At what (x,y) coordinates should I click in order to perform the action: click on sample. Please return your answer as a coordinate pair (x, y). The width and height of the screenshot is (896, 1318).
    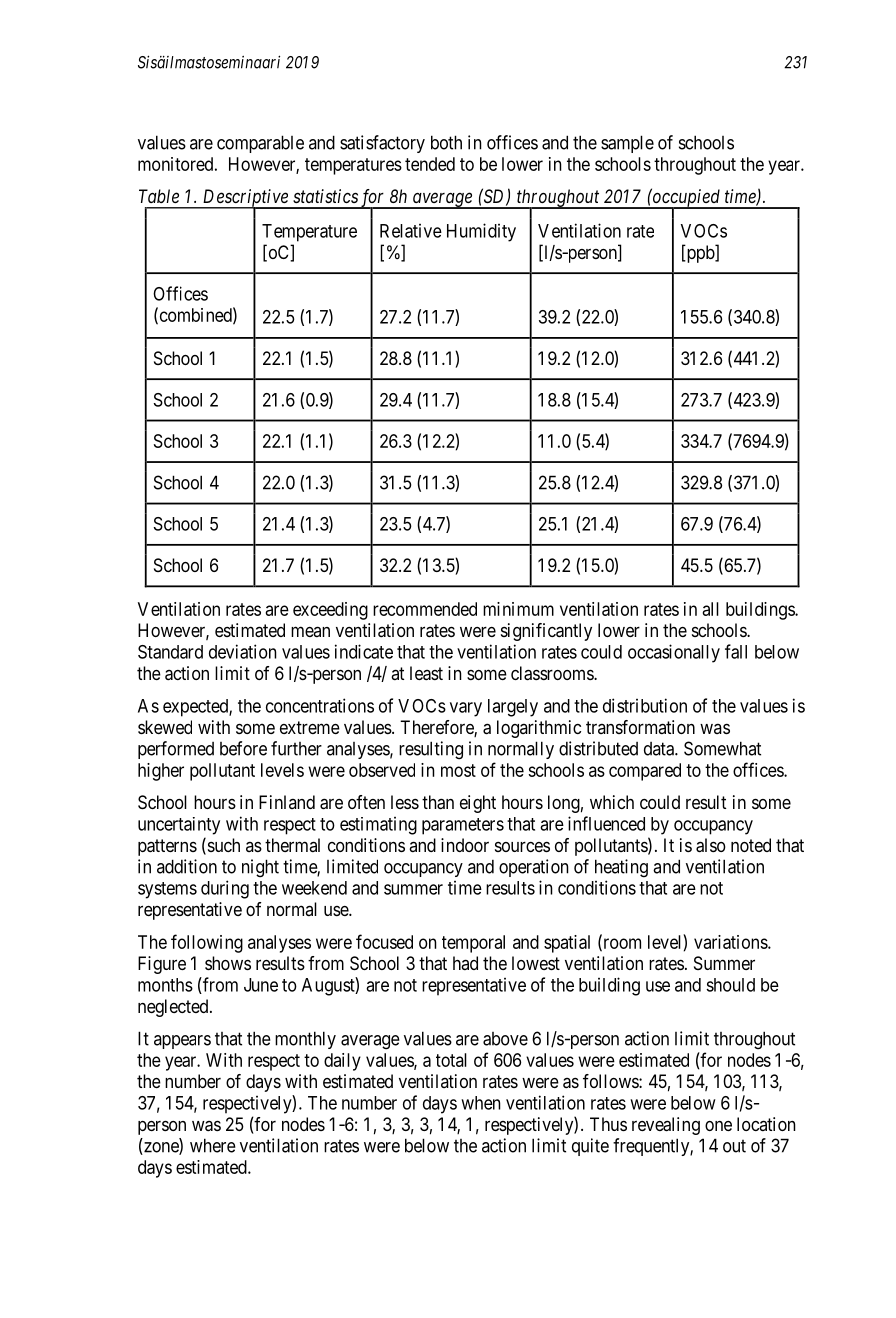
    Looking at the image, I should click on (627, 144).
